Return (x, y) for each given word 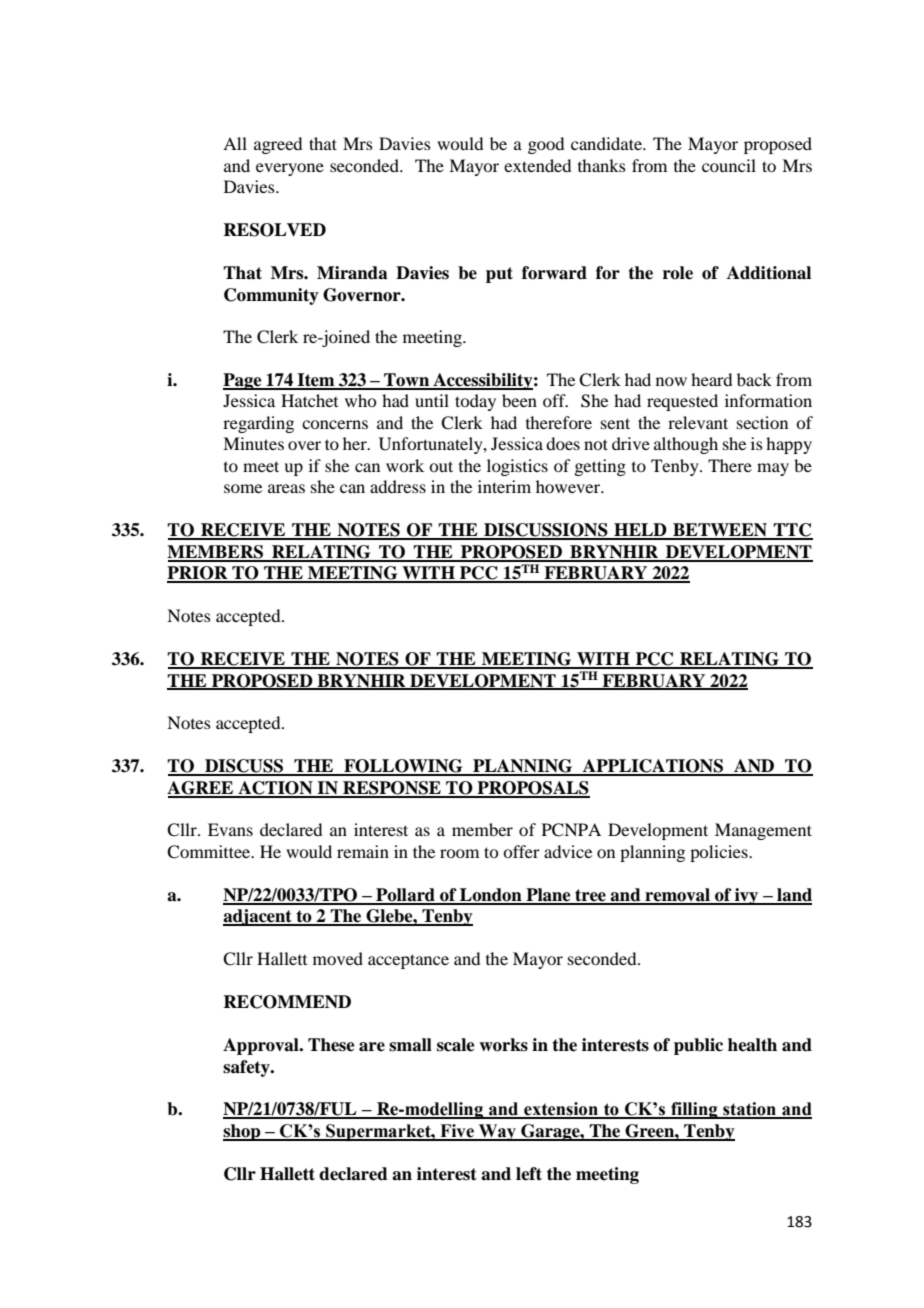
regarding (258, 424)
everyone (290, 169)
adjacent (258, 917)
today (475, 402)
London (491, 896)
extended (537, 165)
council (729, 165)
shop (243, 1132)
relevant (698, 422)
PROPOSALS (532, 789)
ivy (747, 896)
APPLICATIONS (653, 767)
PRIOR (198, 574)
